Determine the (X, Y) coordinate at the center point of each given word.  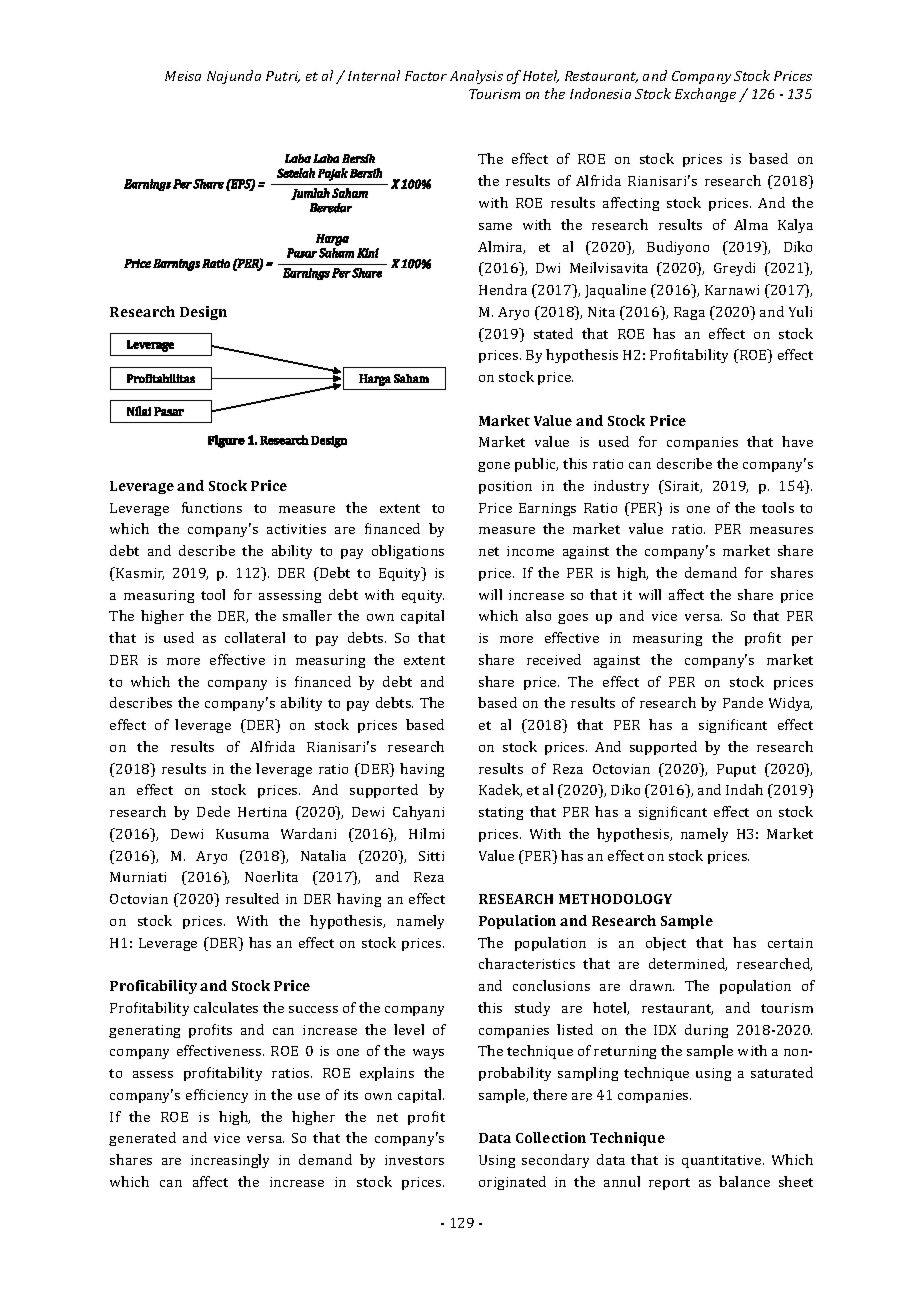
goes (573, 619)
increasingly (230, 1161)
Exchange (705, 95)
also (538, 615)
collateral (255, 637)
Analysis (476, 77)
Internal (374, 75)
